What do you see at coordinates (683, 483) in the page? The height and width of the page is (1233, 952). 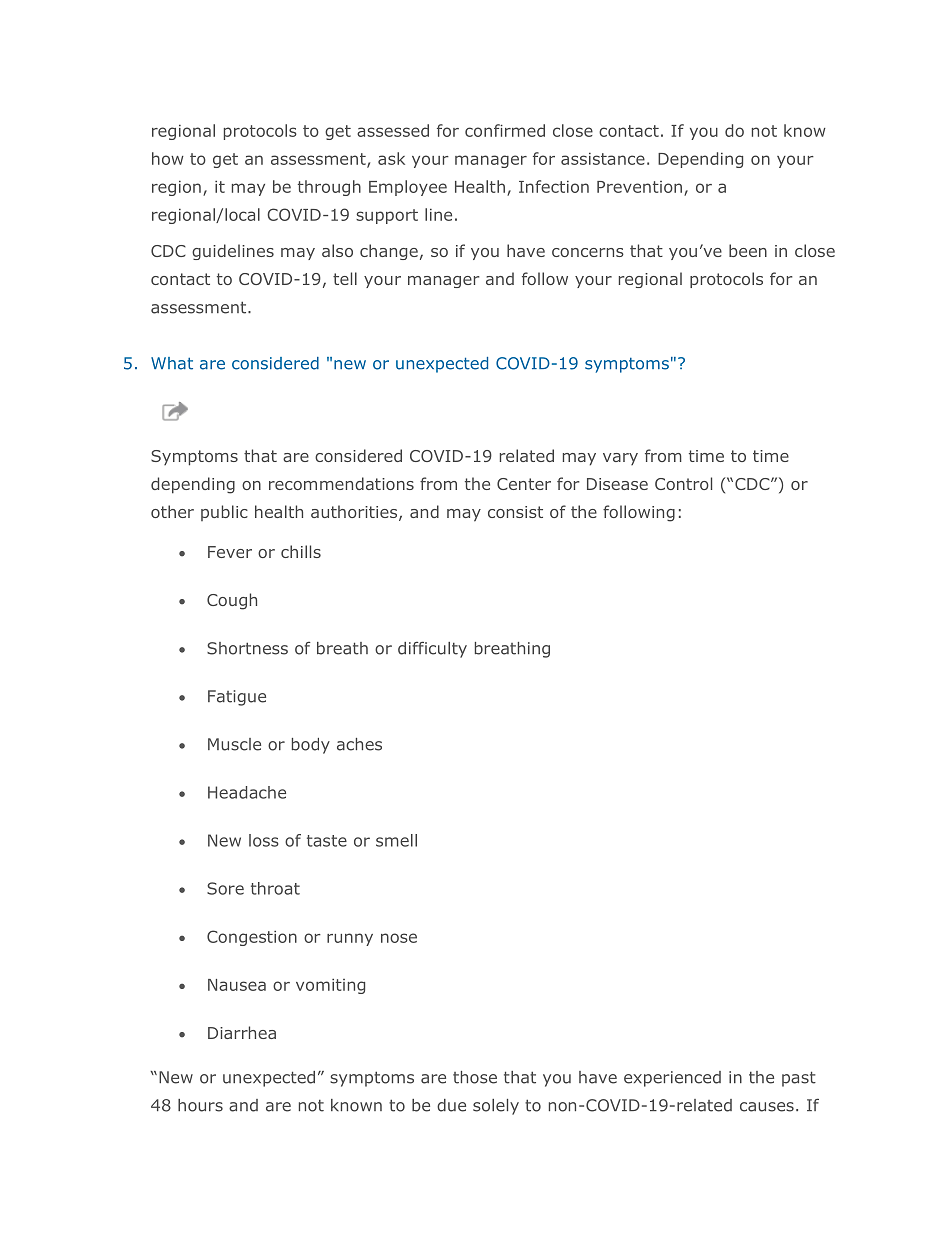 I see `Control` at bounding box center [683, 483].
